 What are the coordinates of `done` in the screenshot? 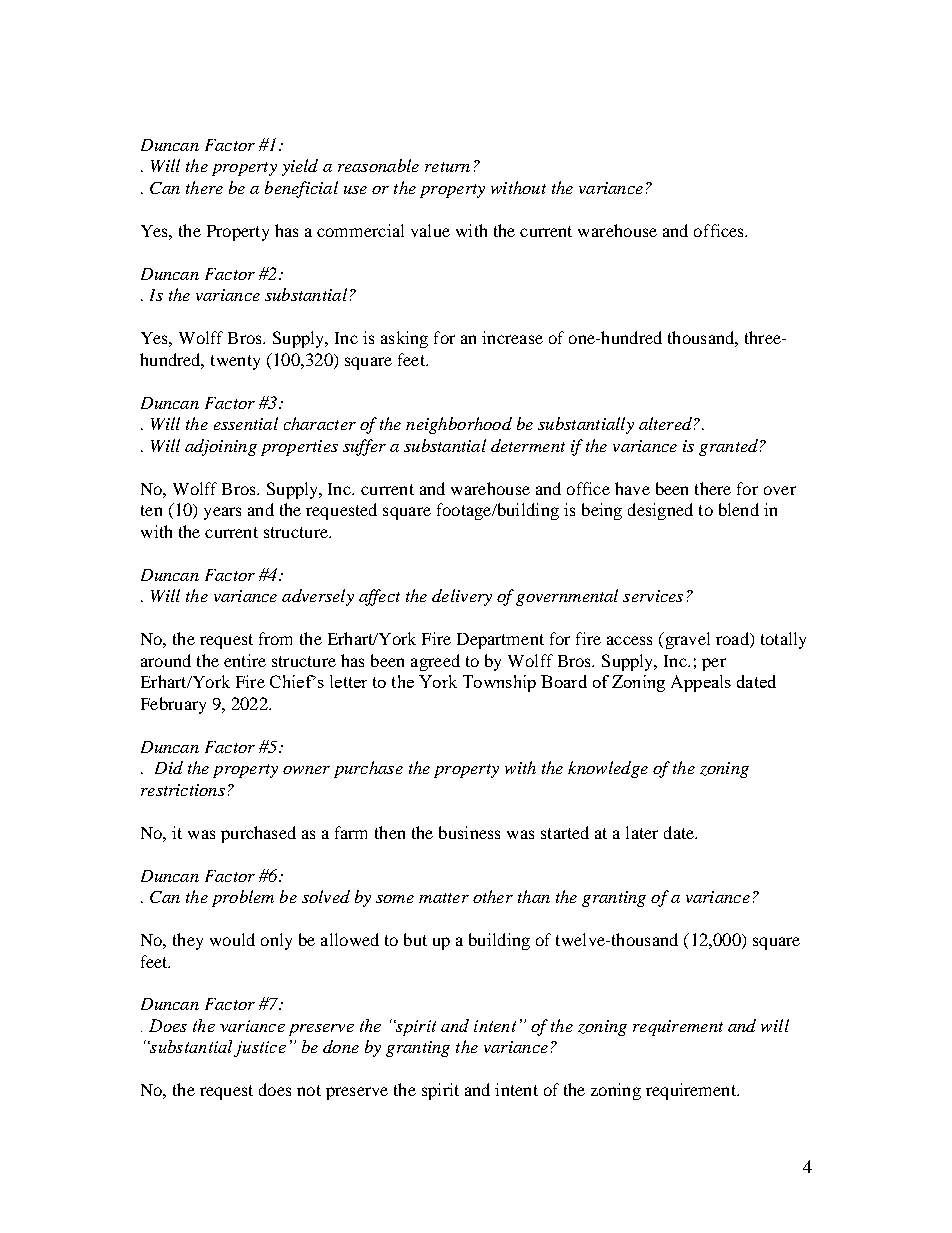 It's located at (341, 1046).
